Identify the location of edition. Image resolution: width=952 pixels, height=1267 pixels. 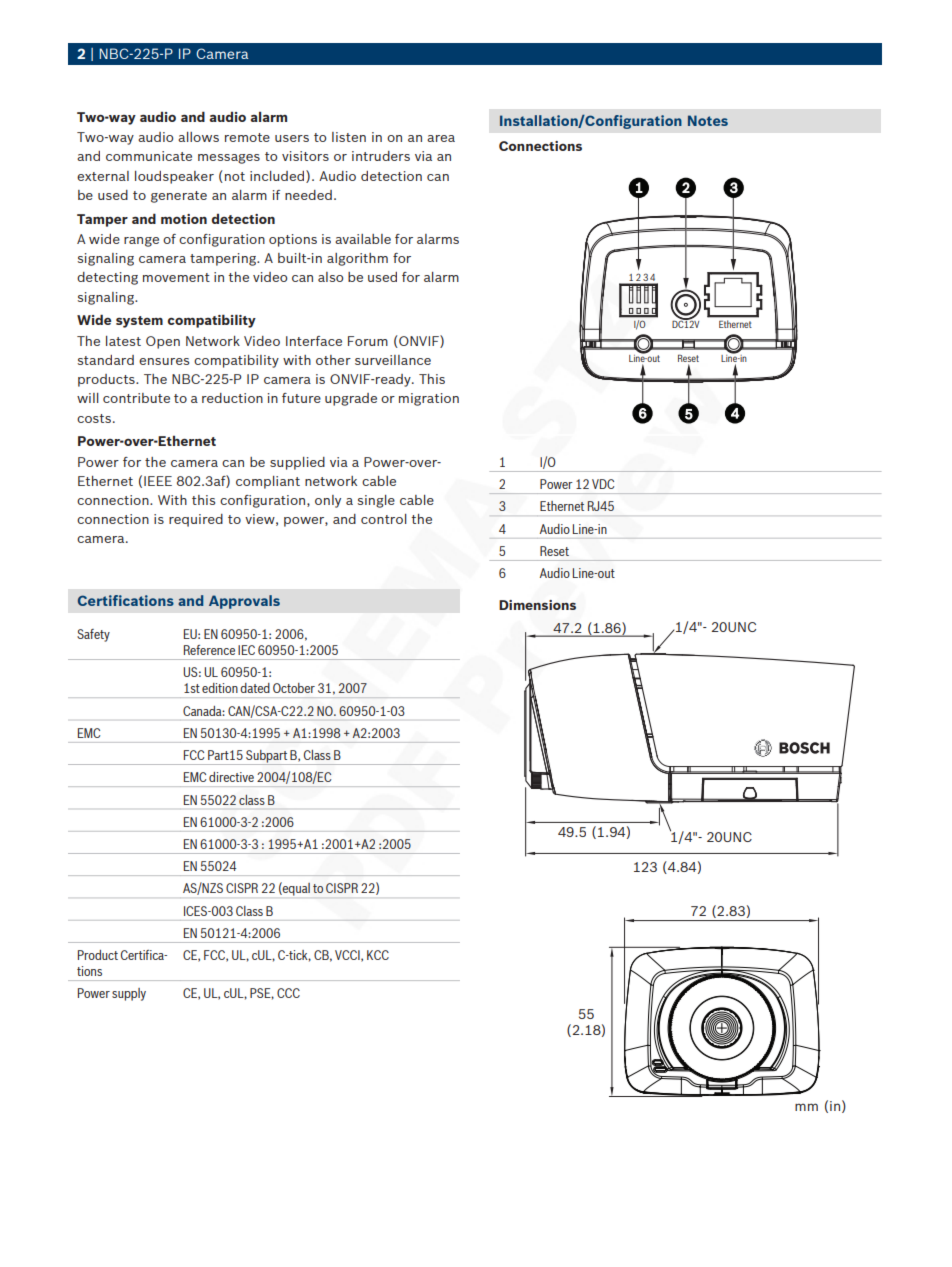
(220, 688).
